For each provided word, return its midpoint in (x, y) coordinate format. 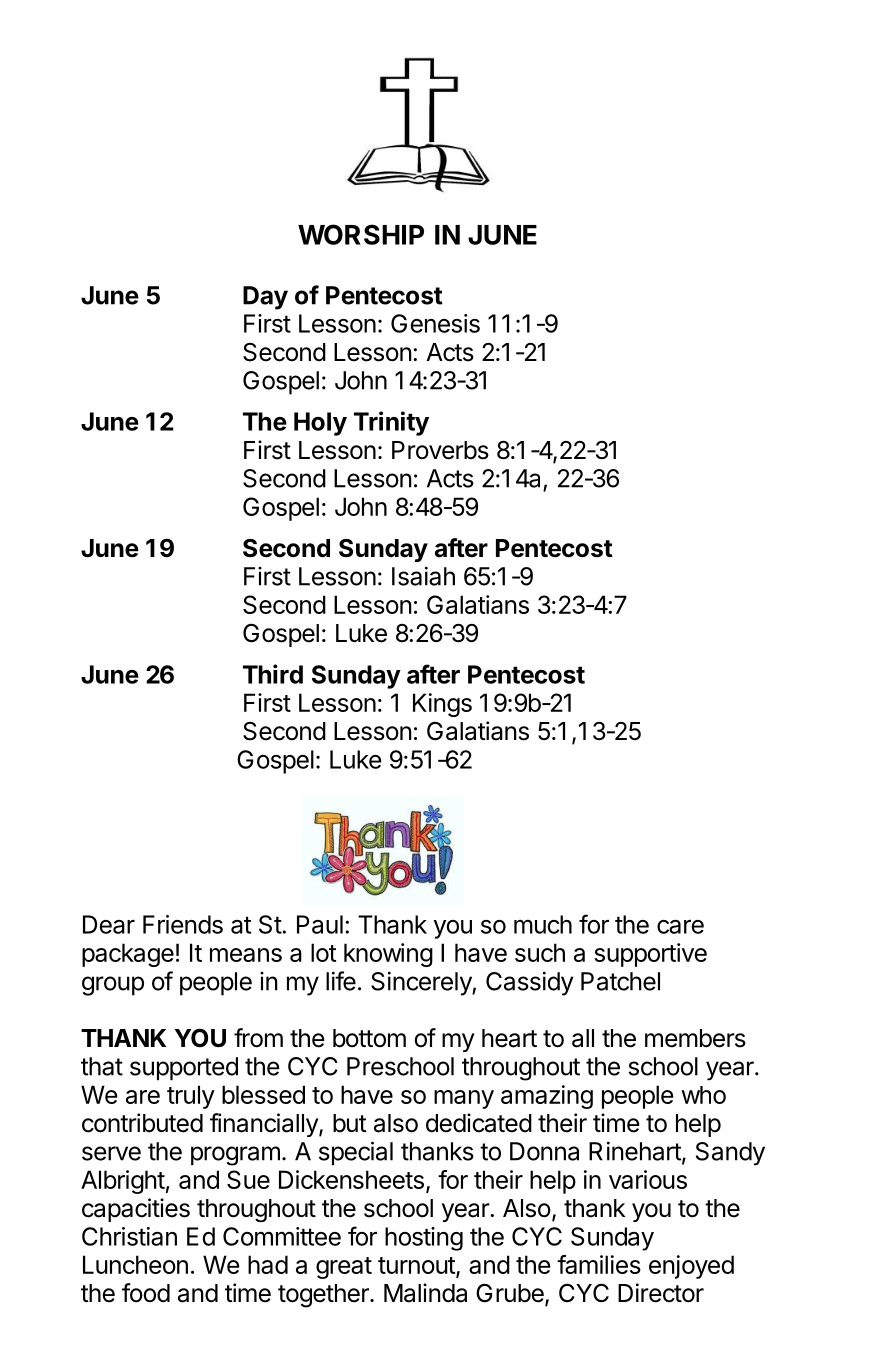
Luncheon (135, 1264)
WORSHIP (361, 234)
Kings (442, 705)
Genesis (435, 323)
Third (273, 674)
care (680, 927)
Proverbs (440, 450)
